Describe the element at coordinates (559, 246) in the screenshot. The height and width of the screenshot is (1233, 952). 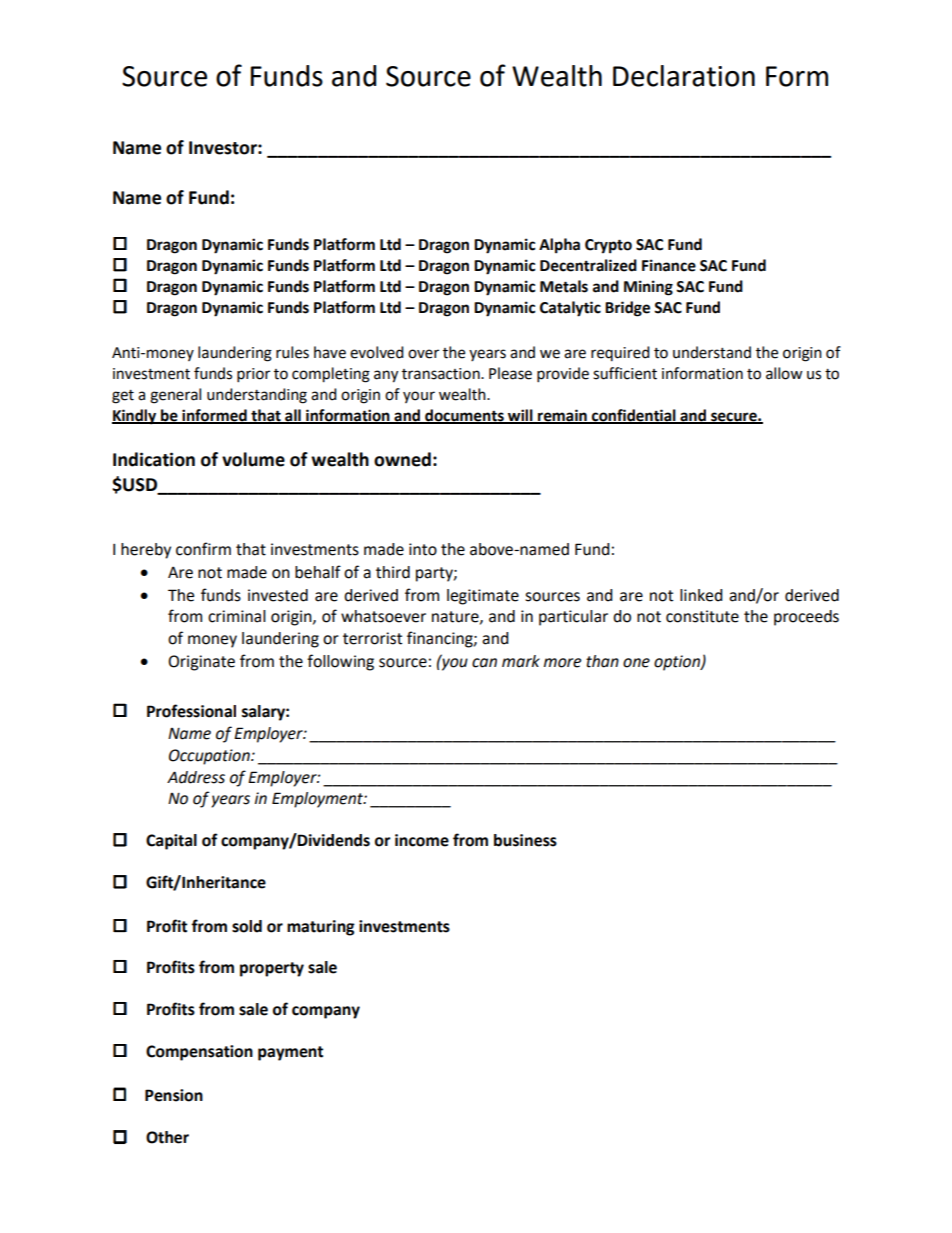
I see `Alpha` at that location.
